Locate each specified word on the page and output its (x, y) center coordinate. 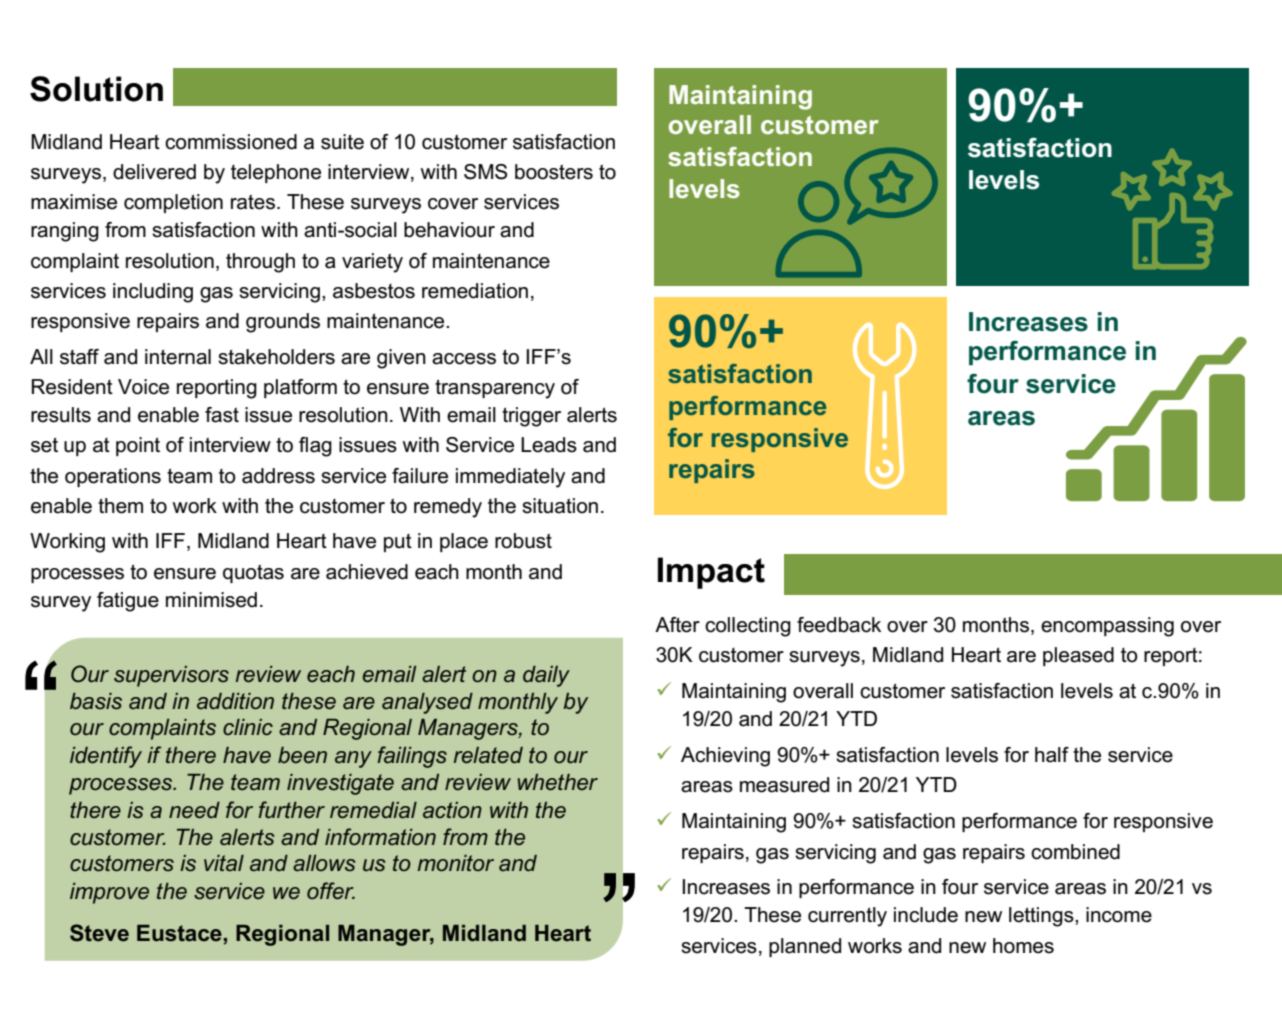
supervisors (171, 676)
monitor (455, 863)
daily (546, 676)
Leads (549, 445)
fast (222, 415)
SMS (485, 172)
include (926, 915)
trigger (531, 417)
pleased (1078, 656)
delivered (154, 172)
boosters (554, 172)
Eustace (179, 933)
